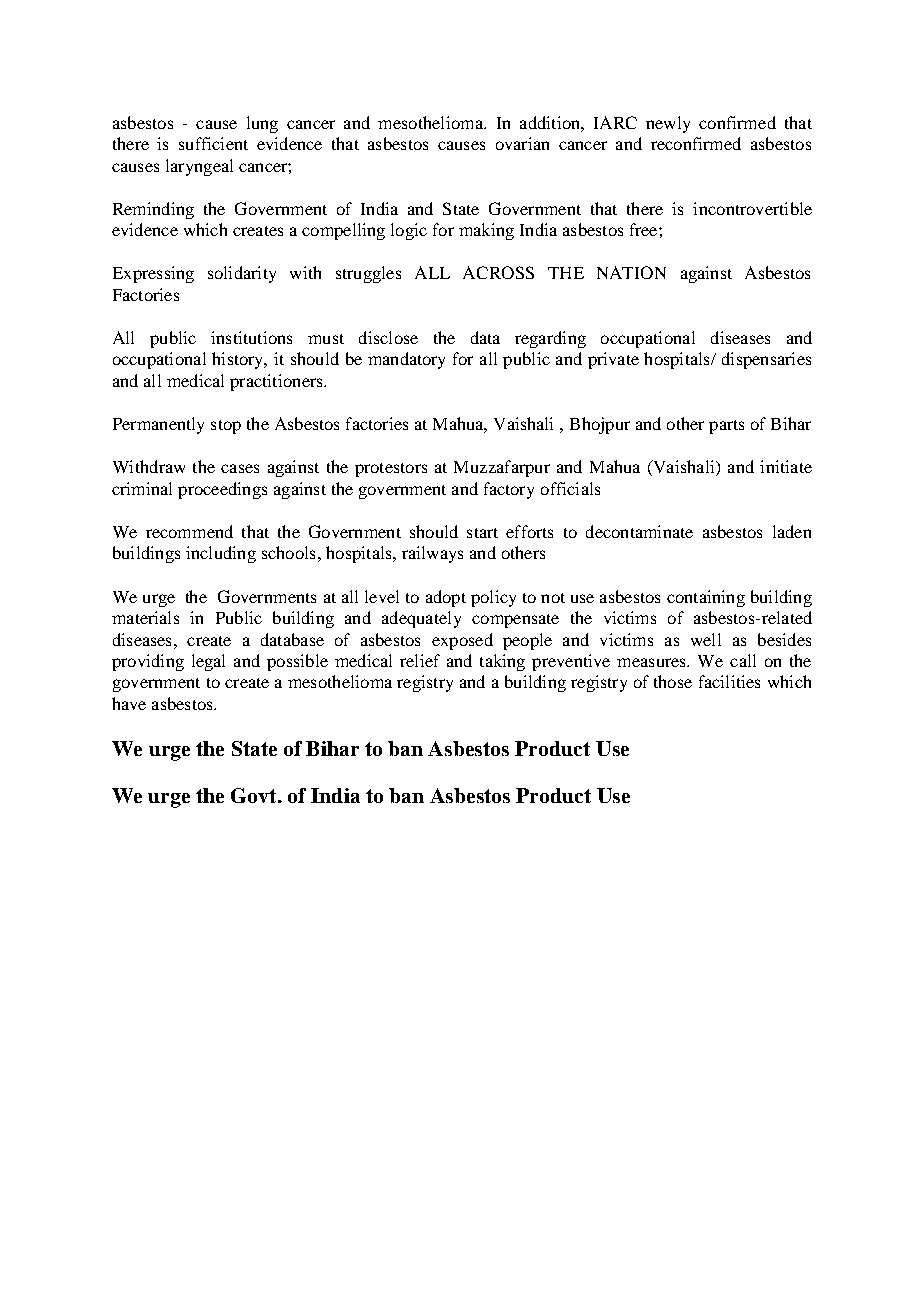 This screenshot has height=1308, width=924. I want to click on Govt, so click(255, 795).
